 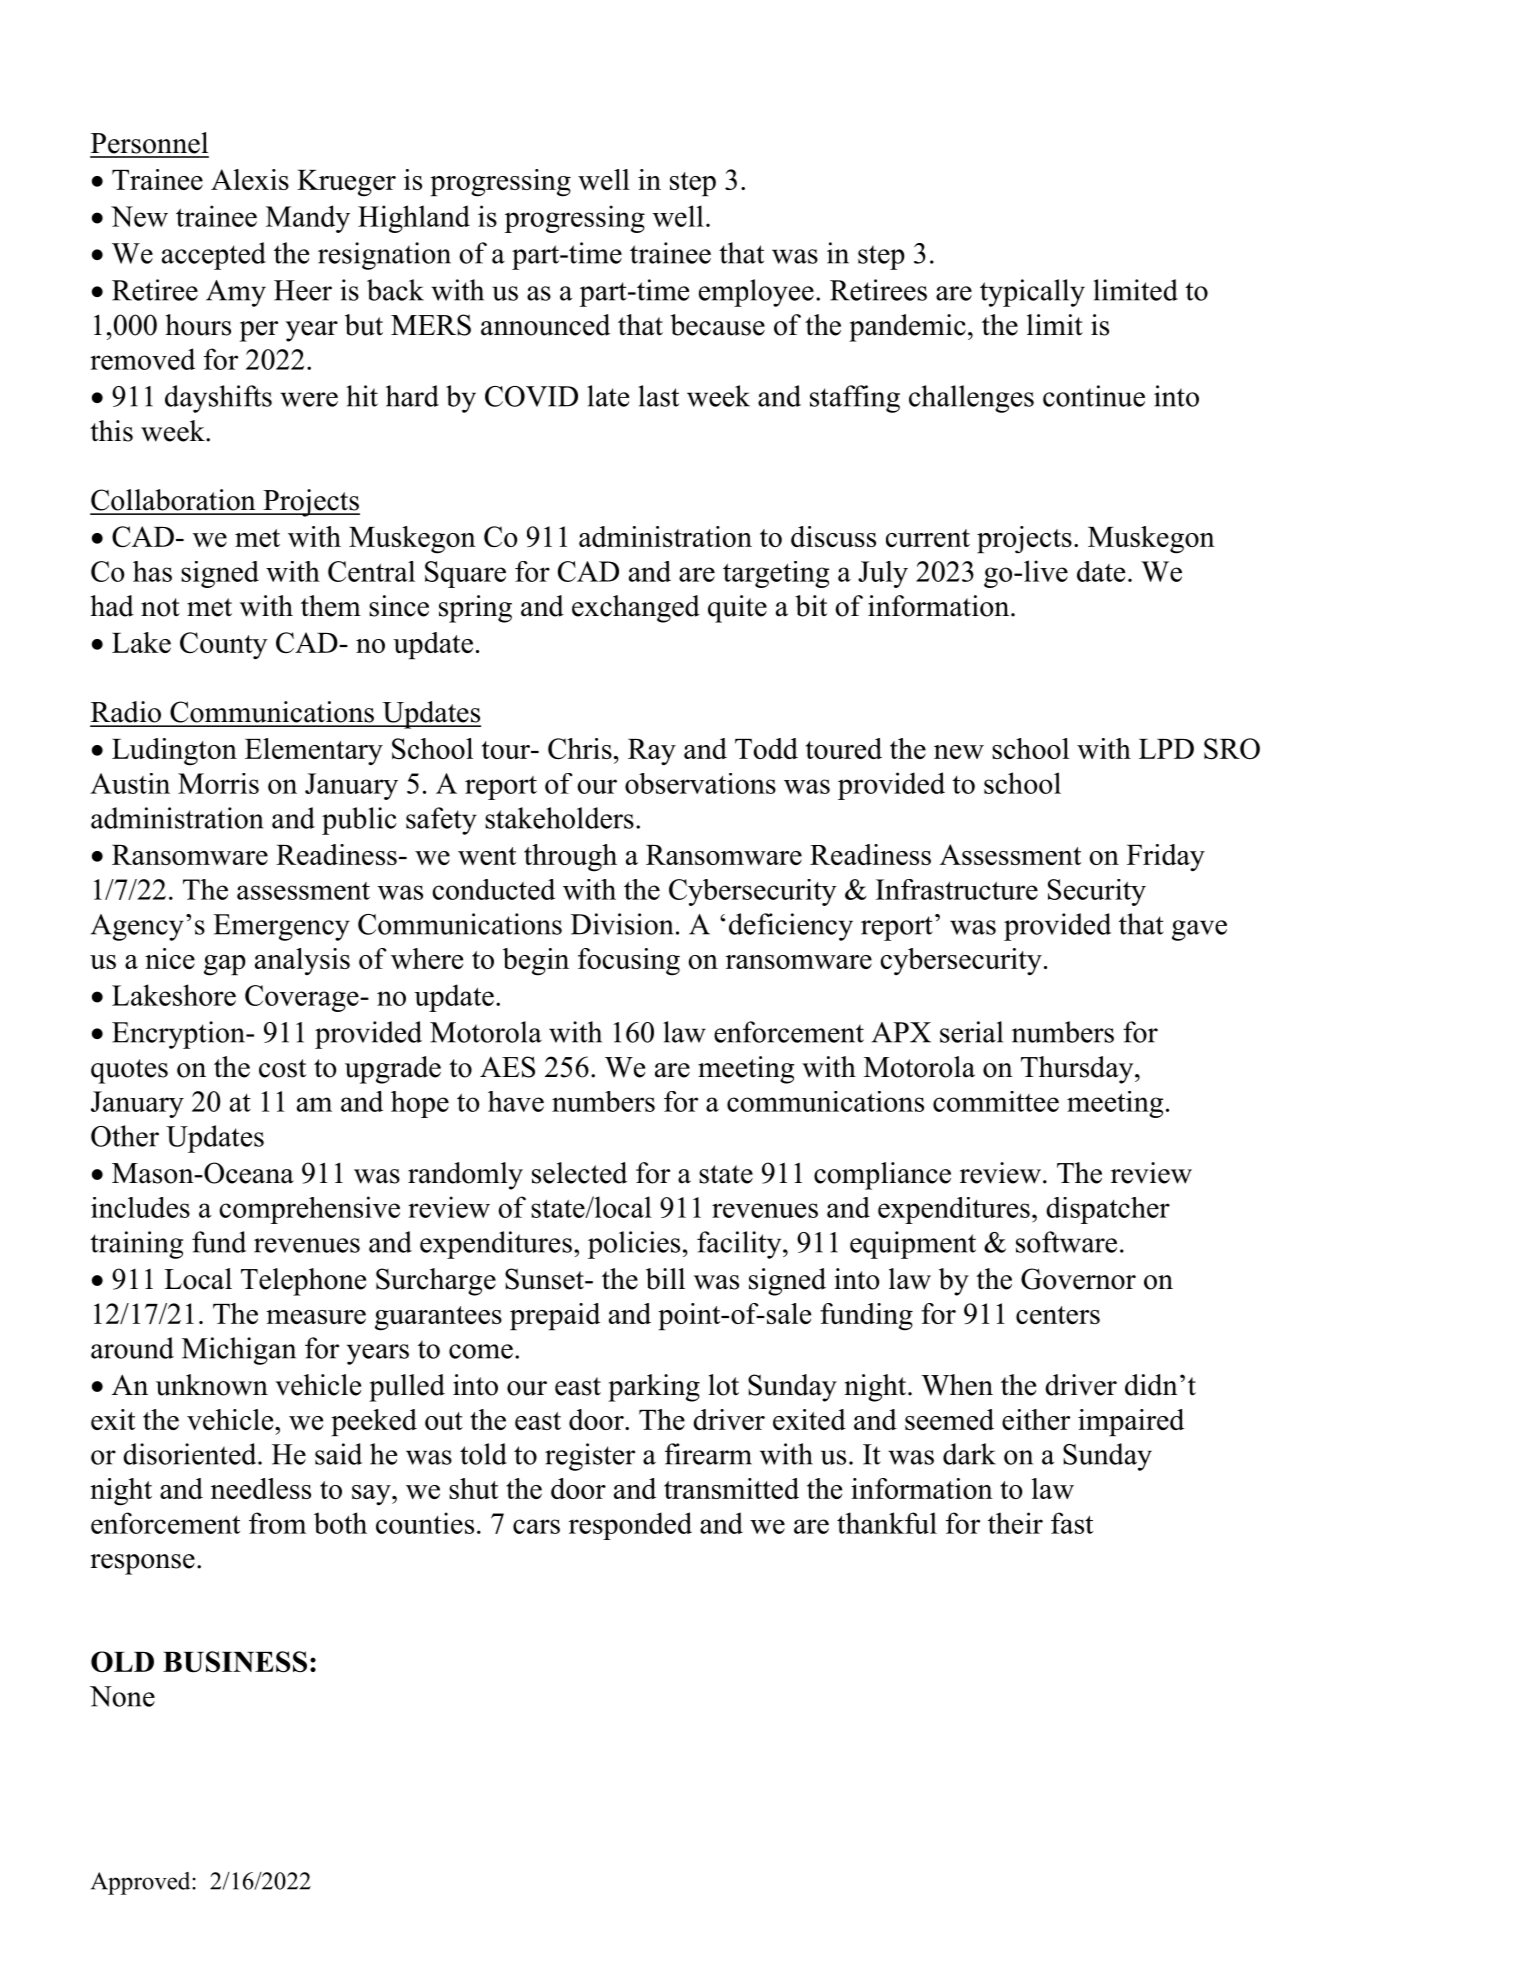 What do you see at coordinates (214, 256) in the screenshot?
I see `accepted` at bounding box center [214, 256].
